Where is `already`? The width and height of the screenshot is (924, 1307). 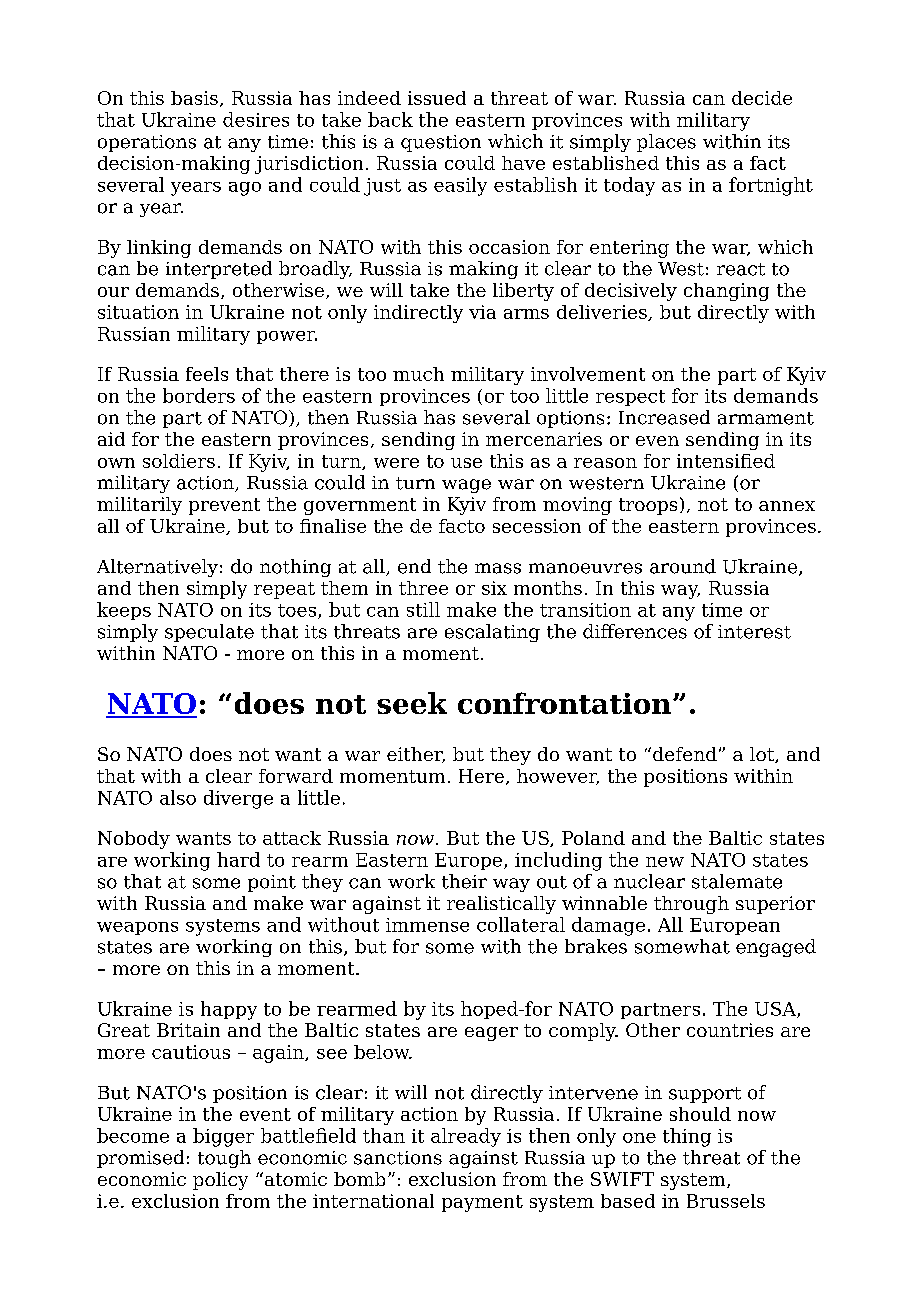 already is located at coordinates (466, 1137).
